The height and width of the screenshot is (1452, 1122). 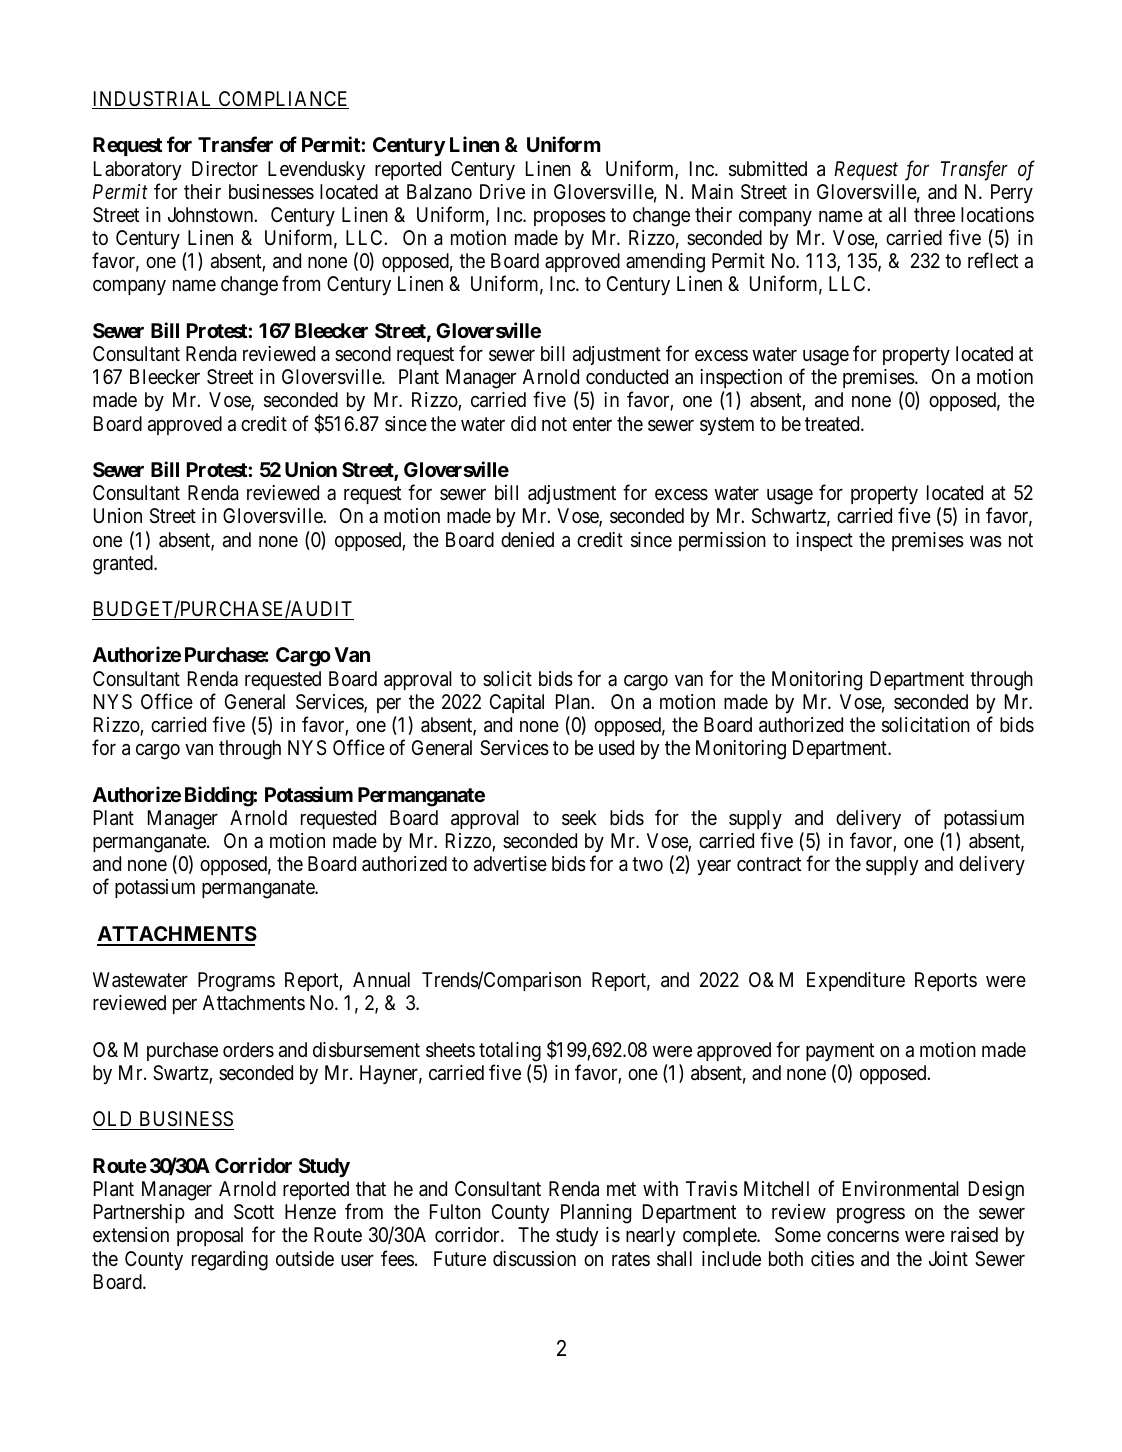 What do you see at coordinates (722, 541) in the screenshot?
I see `permission` at bounding box center [722, 541].
